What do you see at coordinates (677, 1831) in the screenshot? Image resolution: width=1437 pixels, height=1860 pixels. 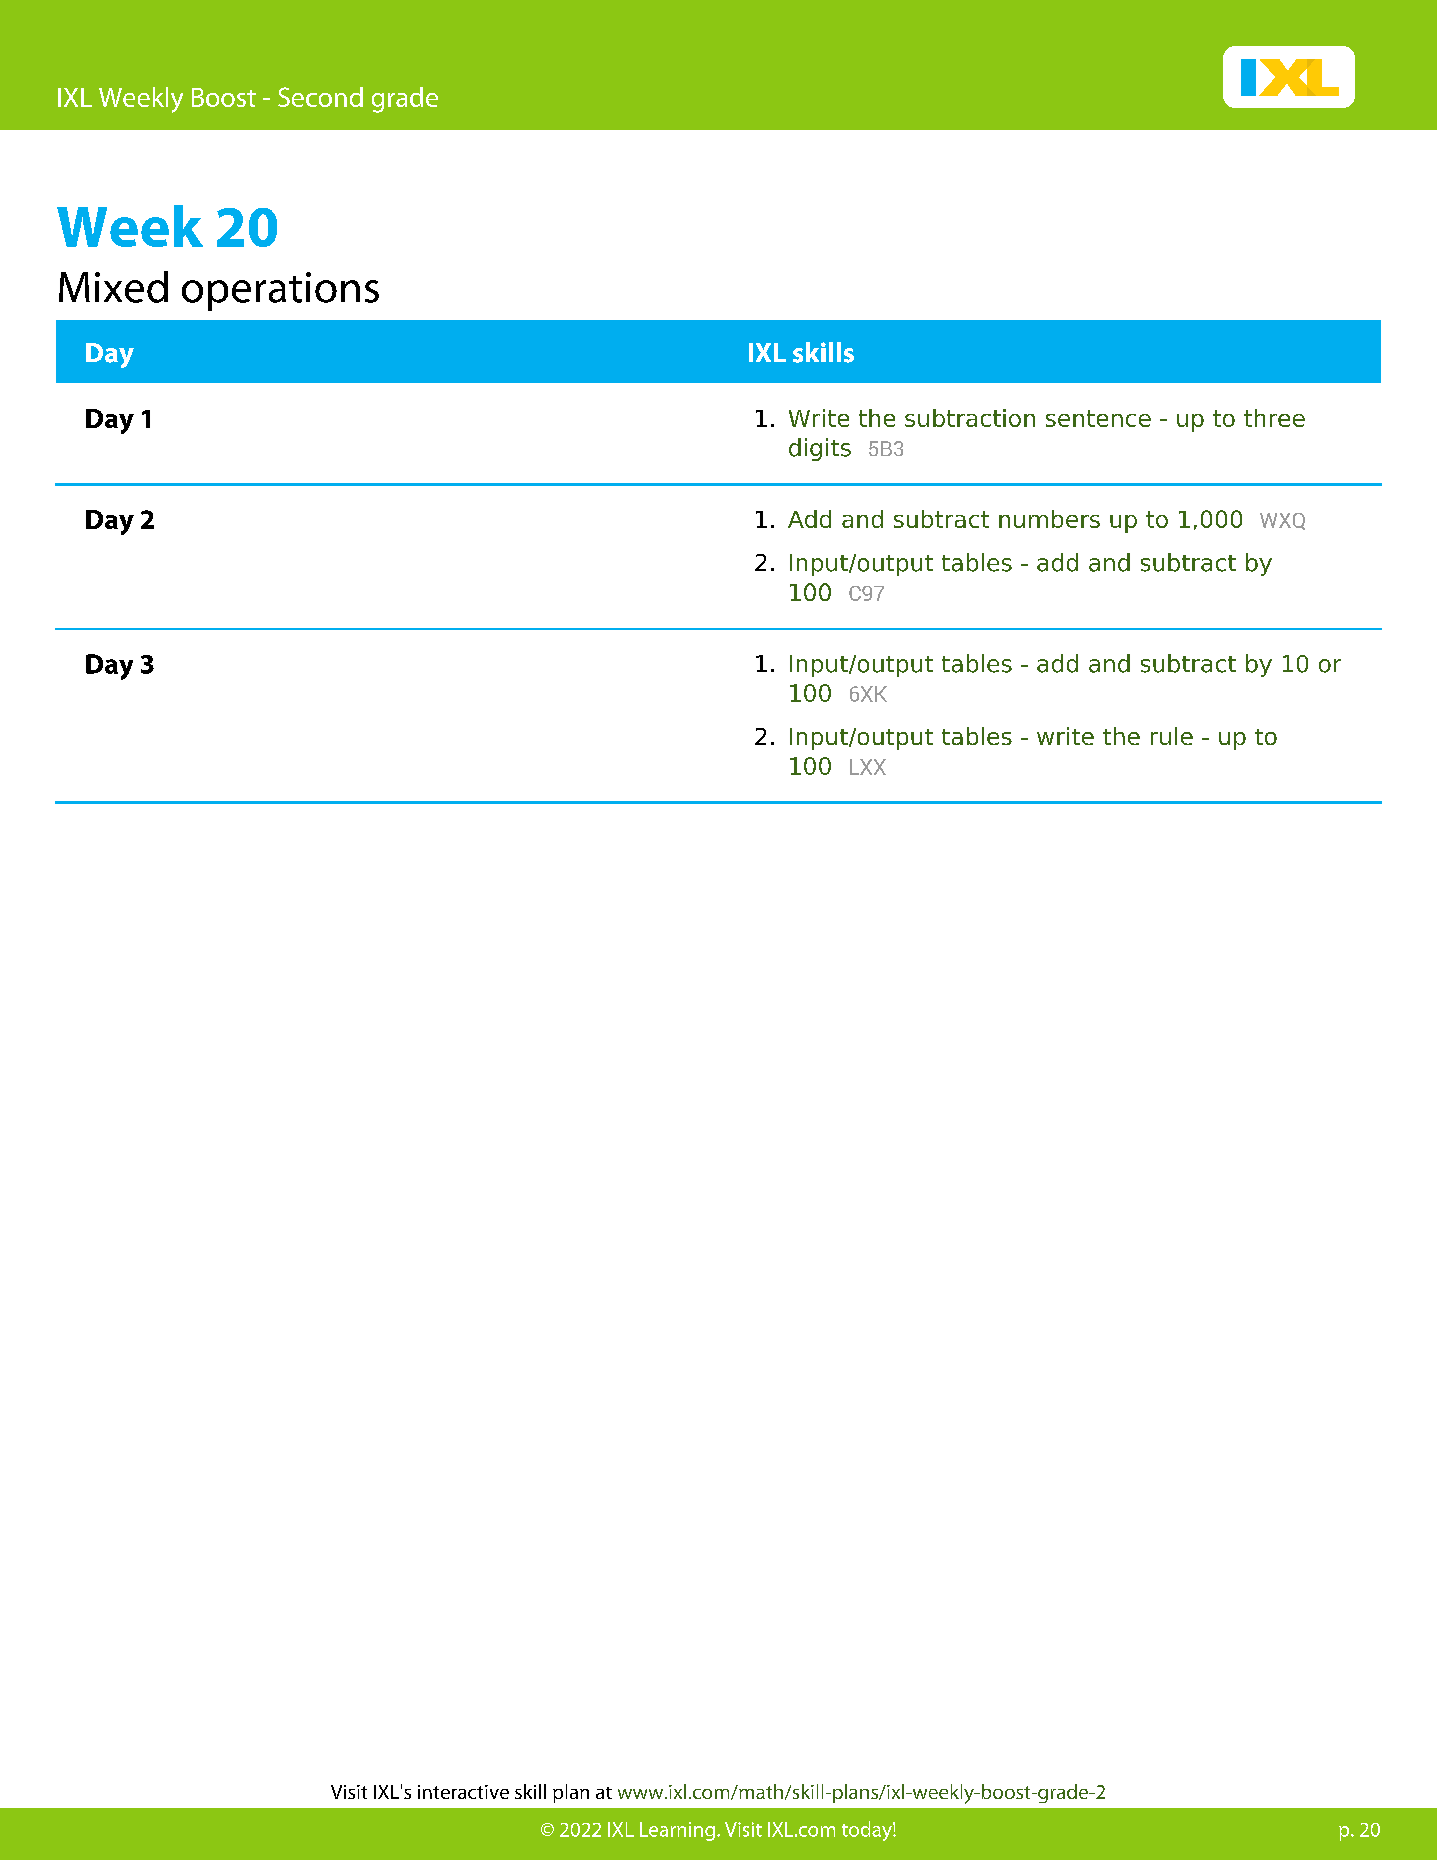 I see `Learning` at bounding box center [677, 1831].
